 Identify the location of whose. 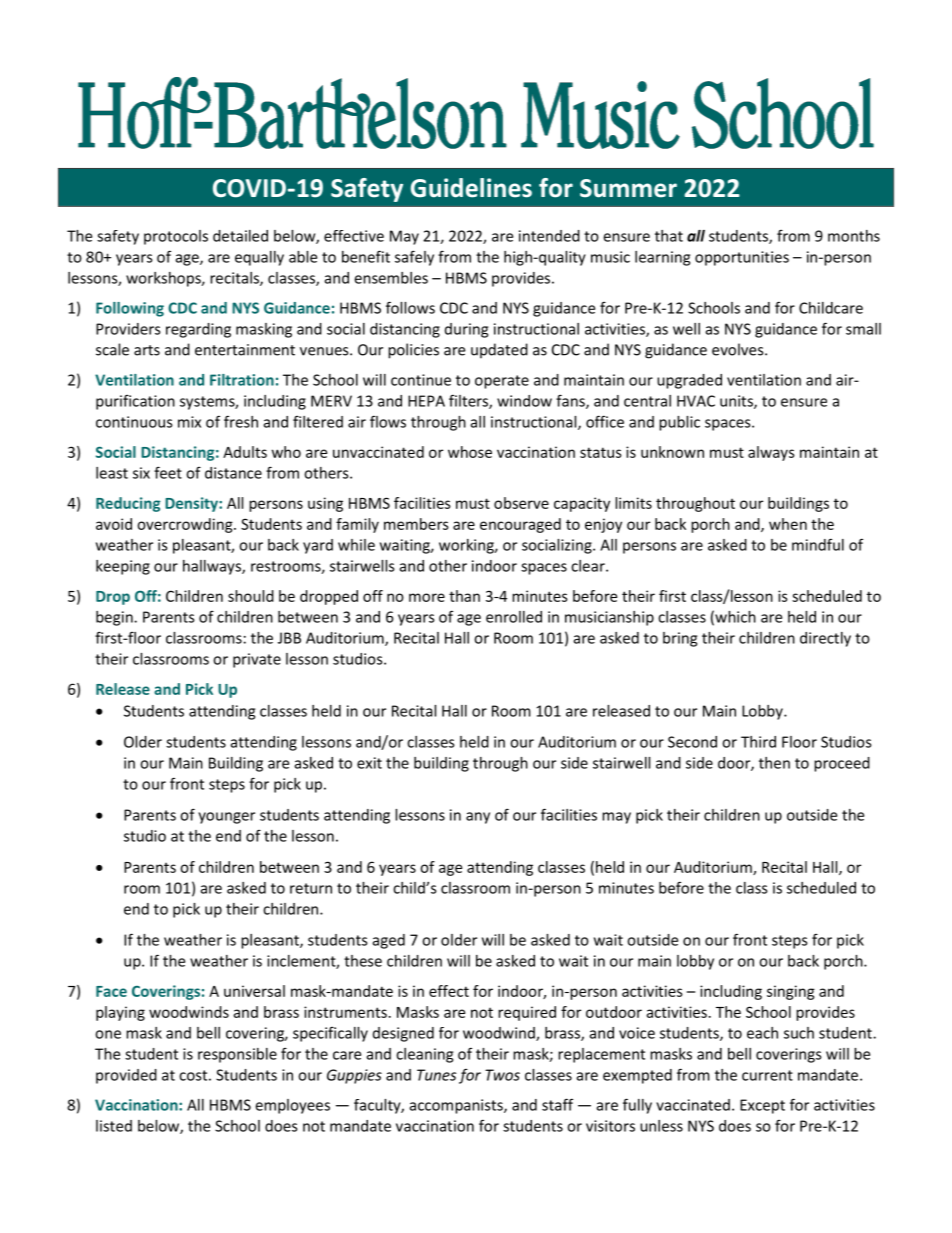
(470, 452).
